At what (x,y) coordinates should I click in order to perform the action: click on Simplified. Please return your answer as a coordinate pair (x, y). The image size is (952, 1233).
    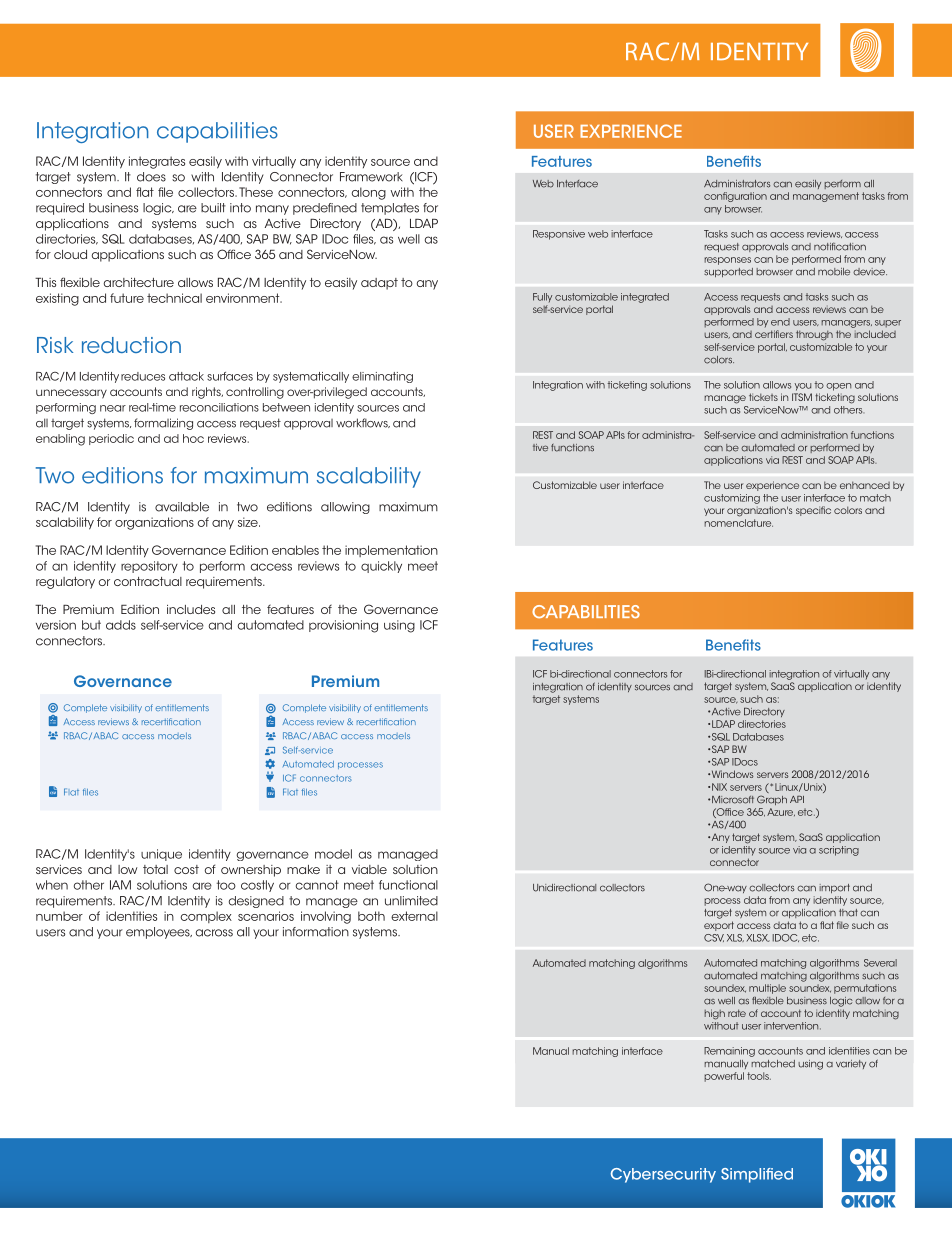
    Looking at the image, I should click on (757, 1175).
